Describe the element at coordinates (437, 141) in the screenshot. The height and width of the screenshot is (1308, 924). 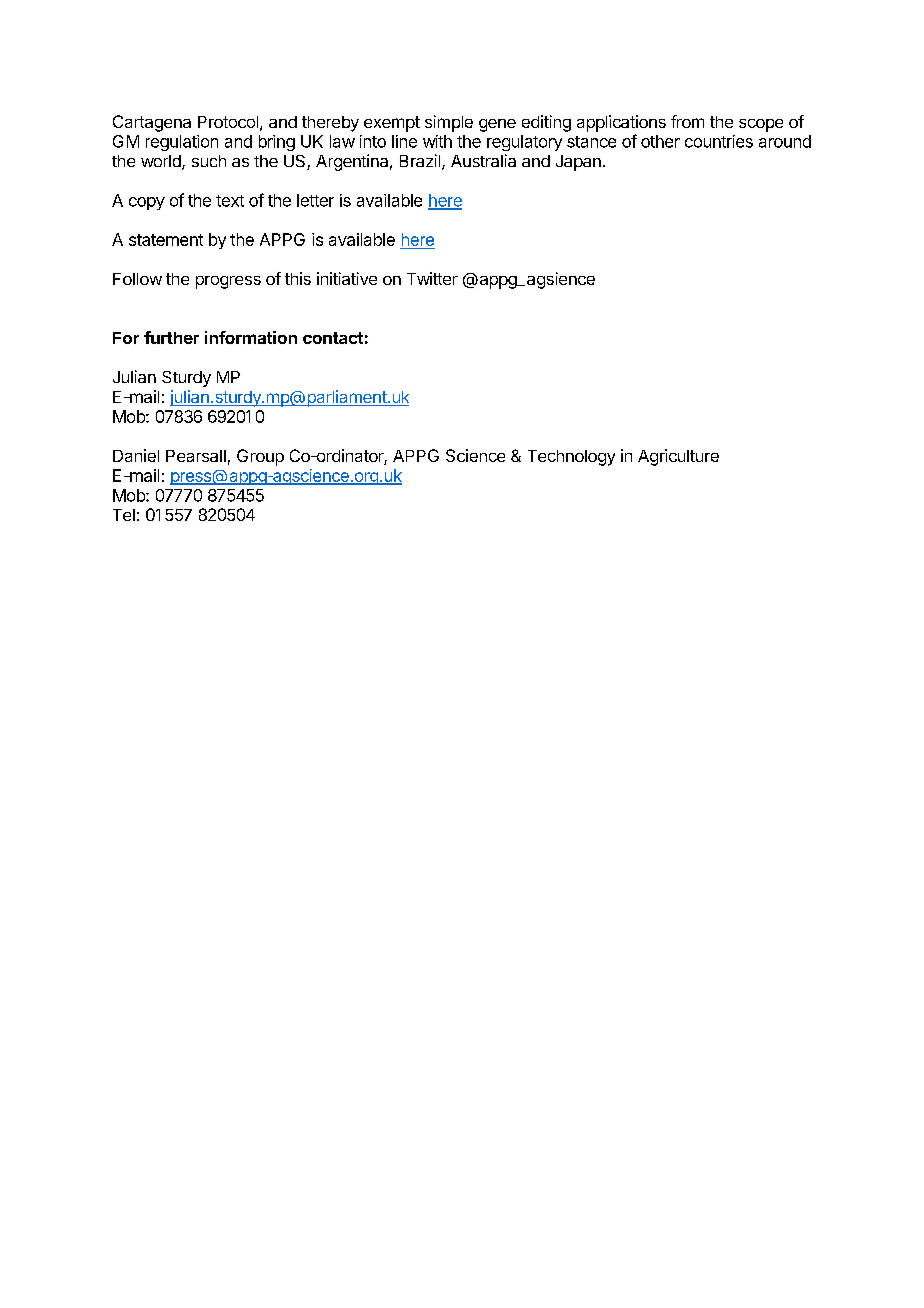
I see `with` at that location.
